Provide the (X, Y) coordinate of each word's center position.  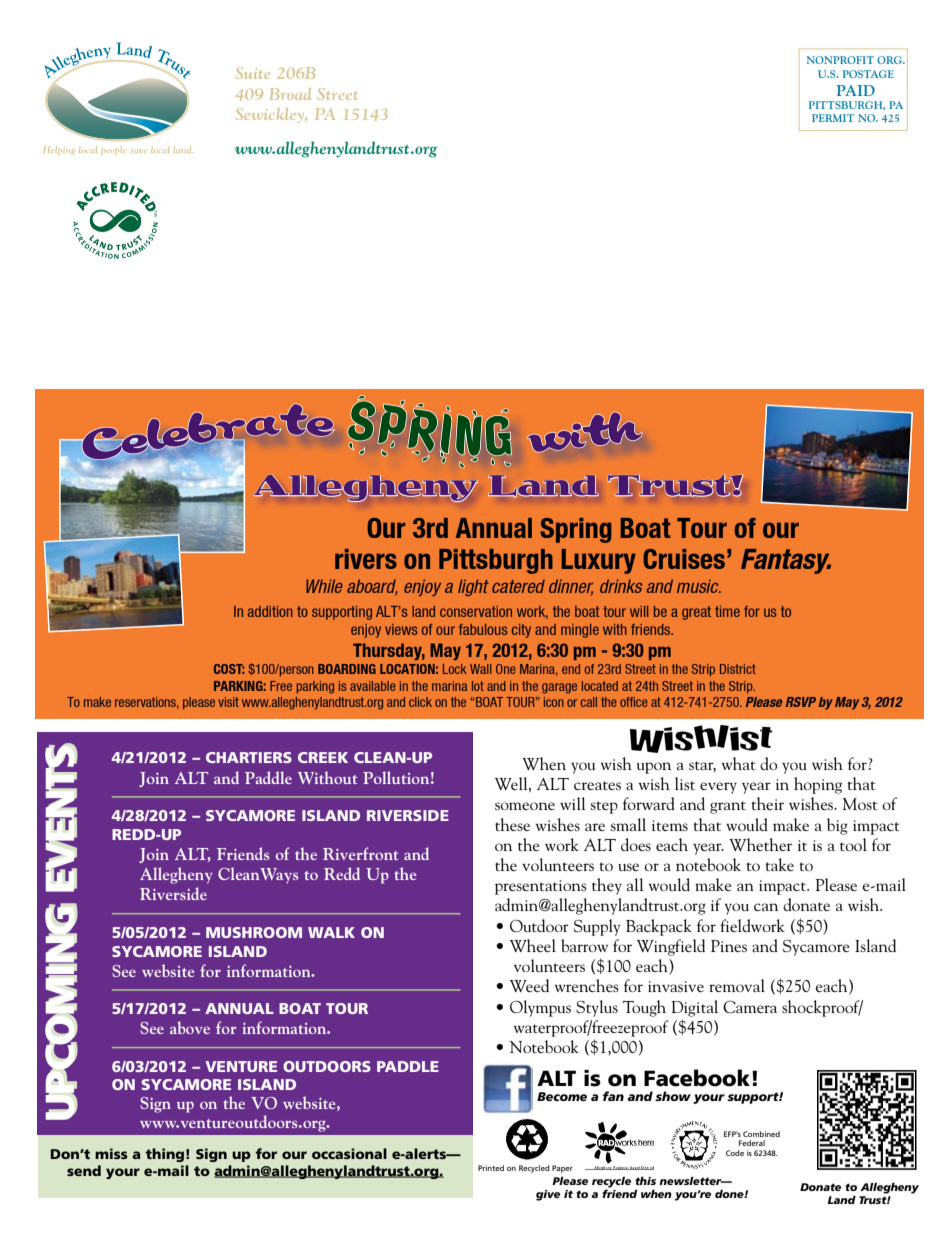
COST (229, 669)
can (766, 907)
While (324, 586)
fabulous (483, 629)
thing (164, 1155)
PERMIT (833, 118)
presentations (541, 887)
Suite (253, 73)
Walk (331, 932)
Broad (290, 94)
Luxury (599, 561)
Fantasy (786, 561)
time (727, 611)
